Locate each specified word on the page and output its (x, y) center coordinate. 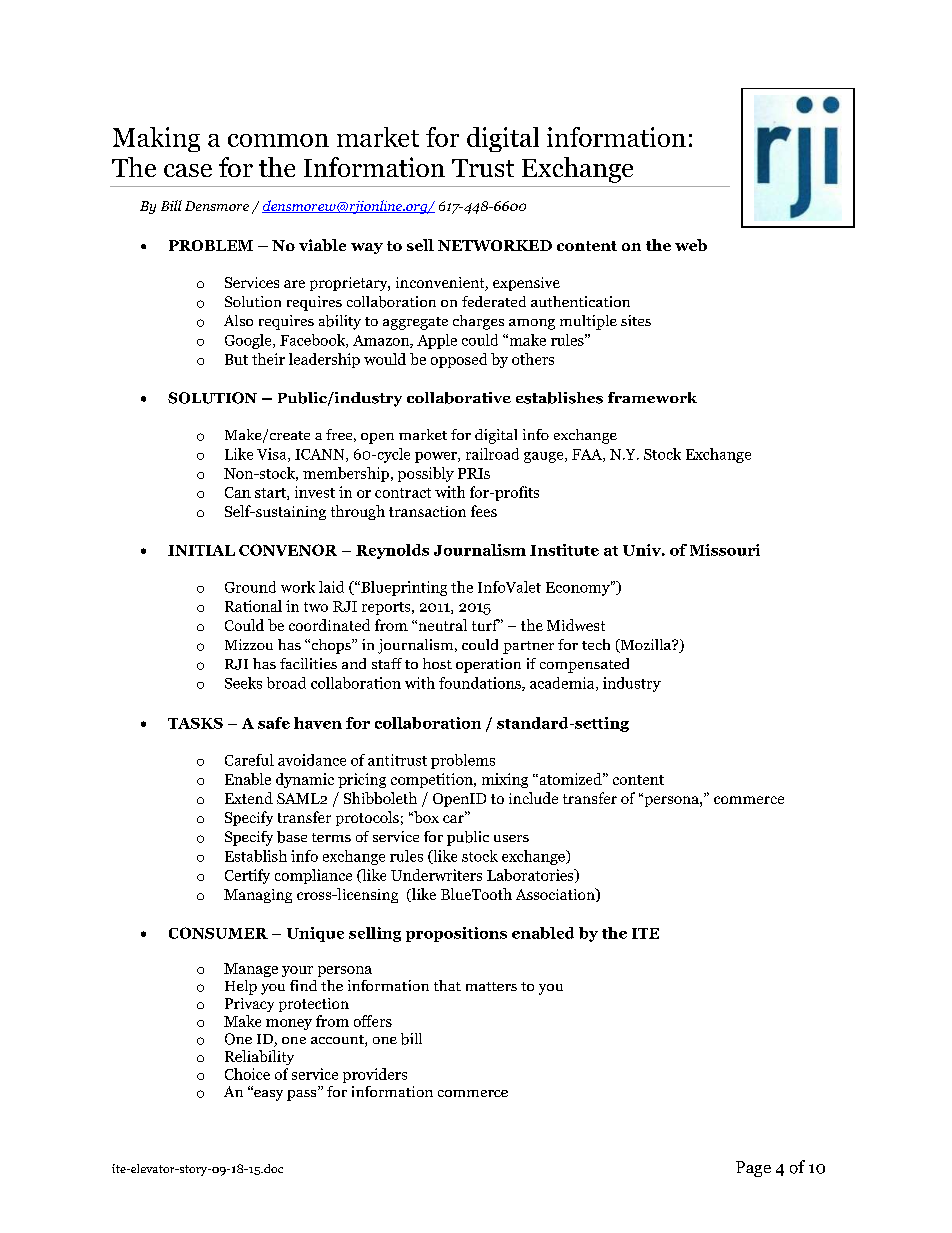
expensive (526, 284)
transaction (427, 511)
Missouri (725, 550)
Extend (249, 798)
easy (267, 1094)
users (511, 838)
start (271, 494)
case (188, 170)
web (691, 245)
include (533, 798)
